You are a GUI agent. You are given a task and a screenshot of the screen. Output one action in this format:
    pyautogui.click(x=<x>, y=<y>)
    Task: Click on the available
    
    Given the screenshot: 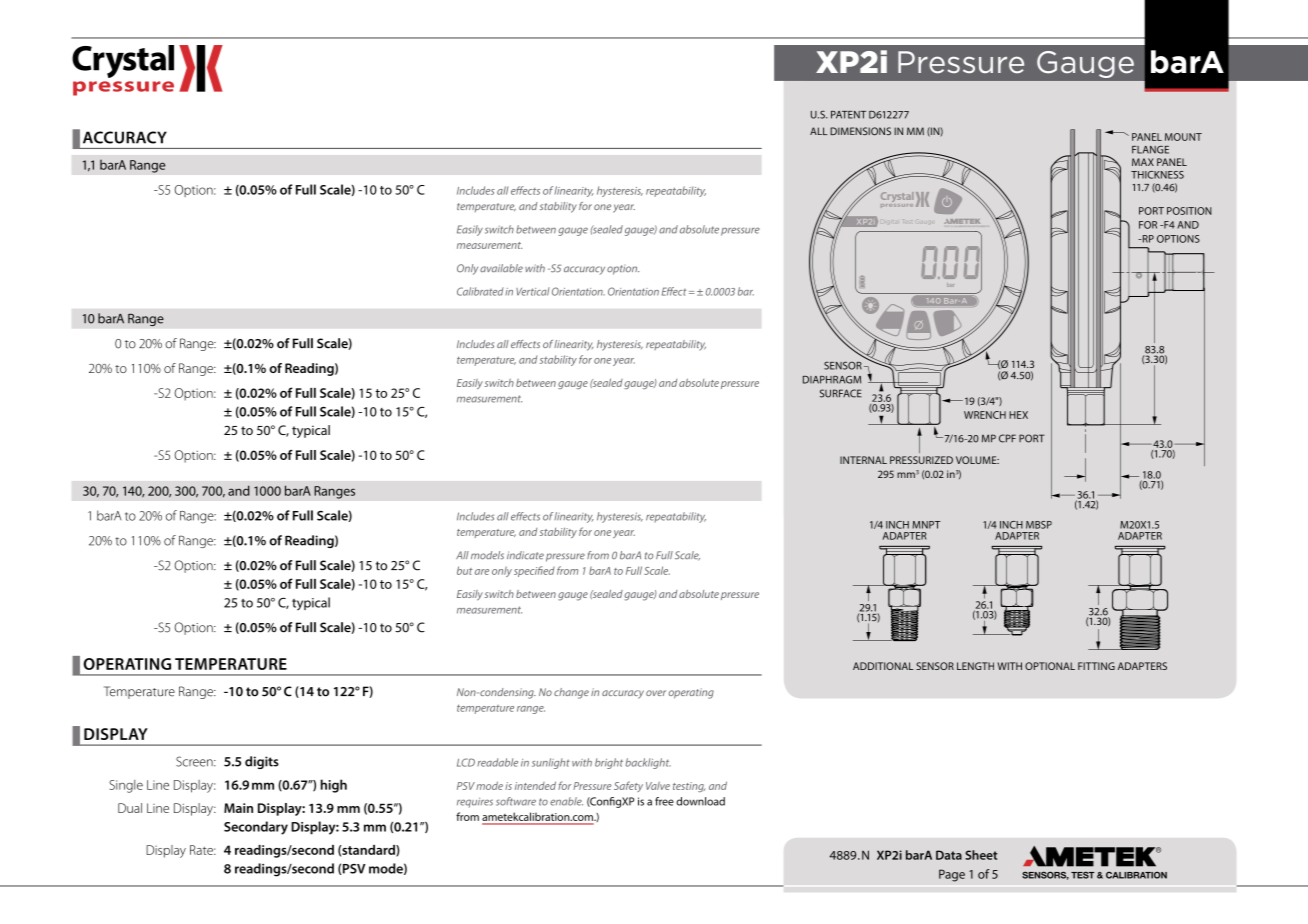 What is the action you would take?
    pyautogui.click(x=501, y=268)
